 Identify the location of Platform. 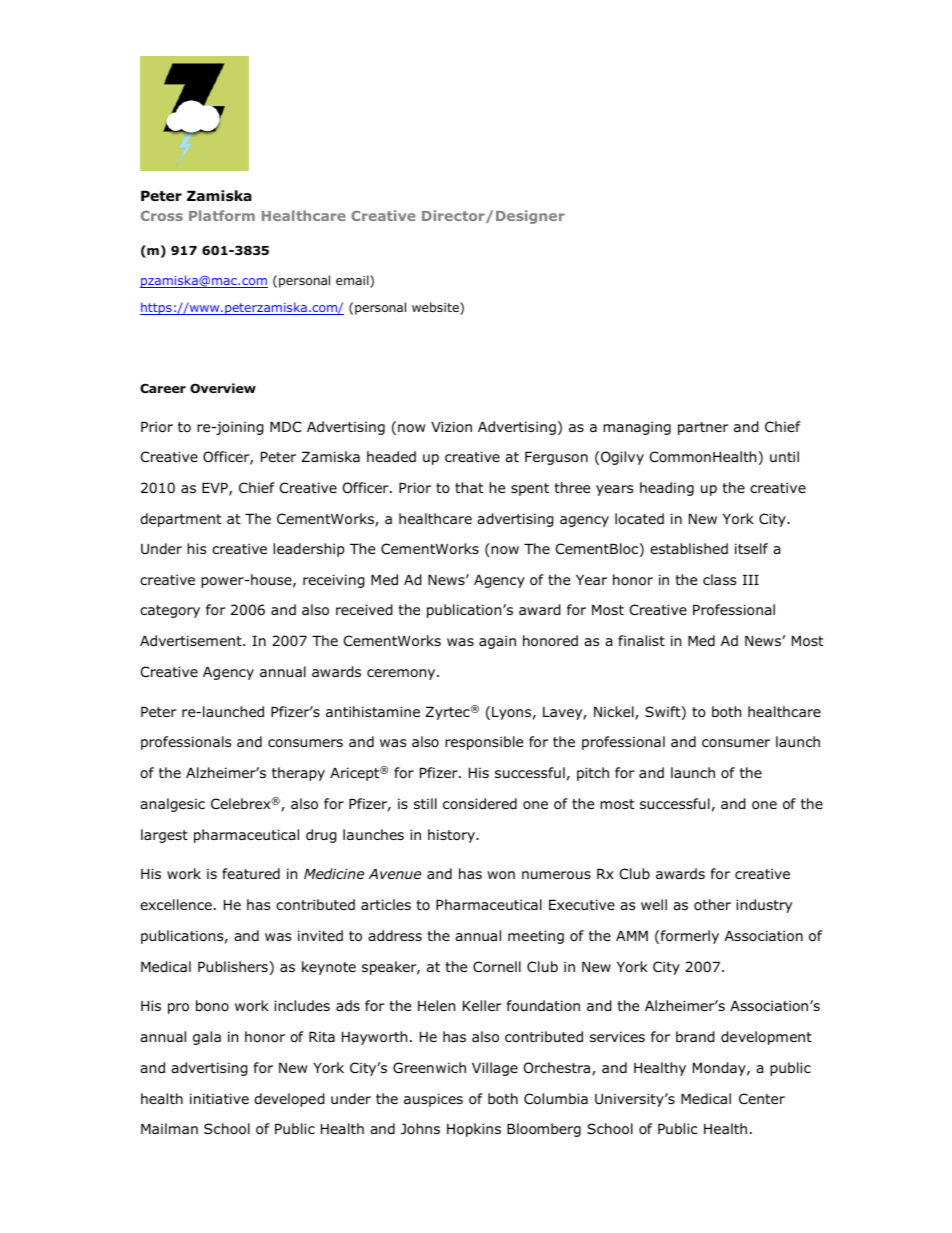
(222, 215).
